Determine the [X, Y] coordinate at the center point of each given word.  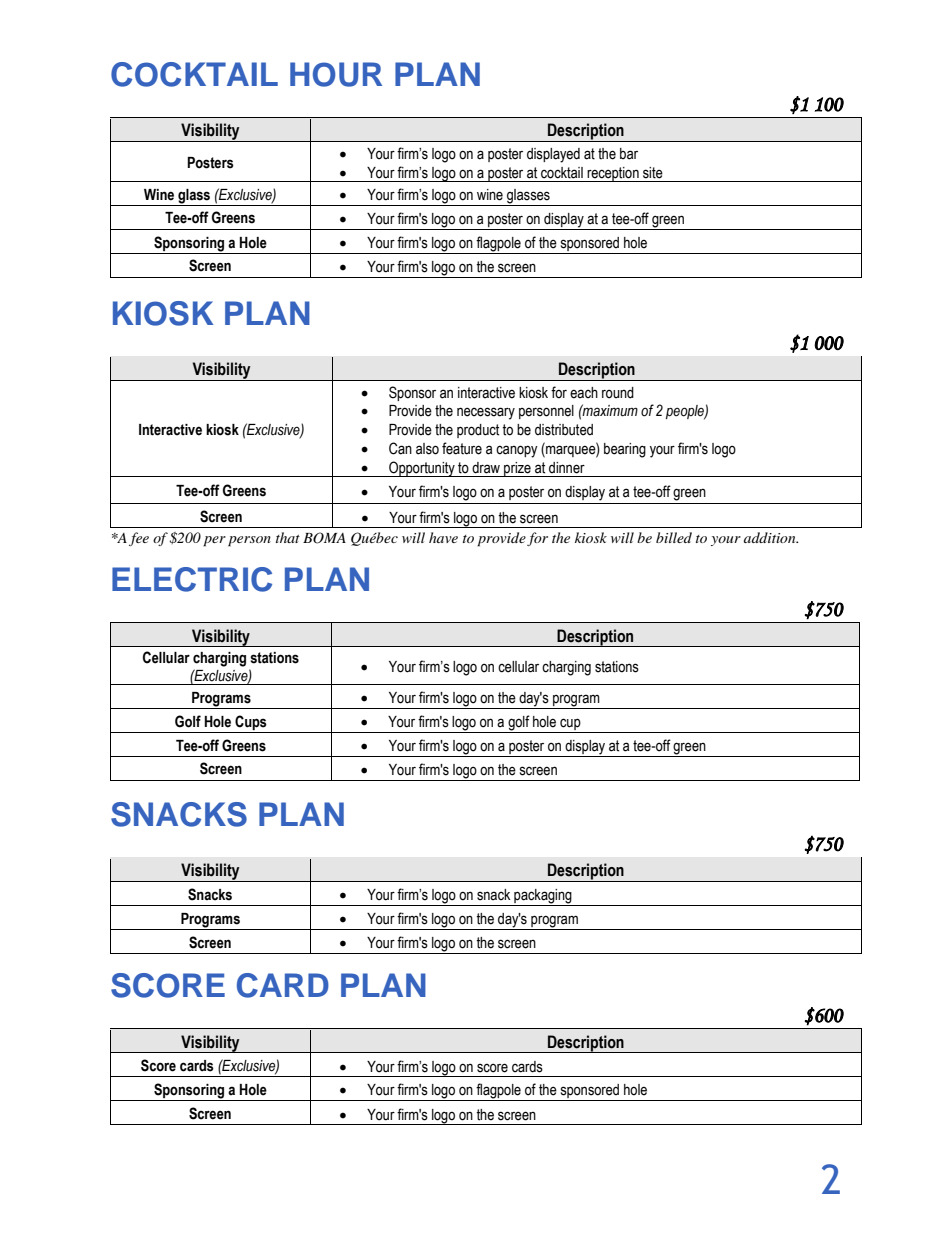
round [618, 393]
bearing [625, 450]
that [288, 537]
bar [629, 154]
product [478, 431]
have [443, 537]
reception [613, 174]
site [653, 173]
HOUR [336, 74]
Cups [251, 722]
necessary [486, 413]
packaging [543, 897]
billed [674, 537]
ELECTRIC [192, 579]
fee [139, 539]
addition [771, 537]
